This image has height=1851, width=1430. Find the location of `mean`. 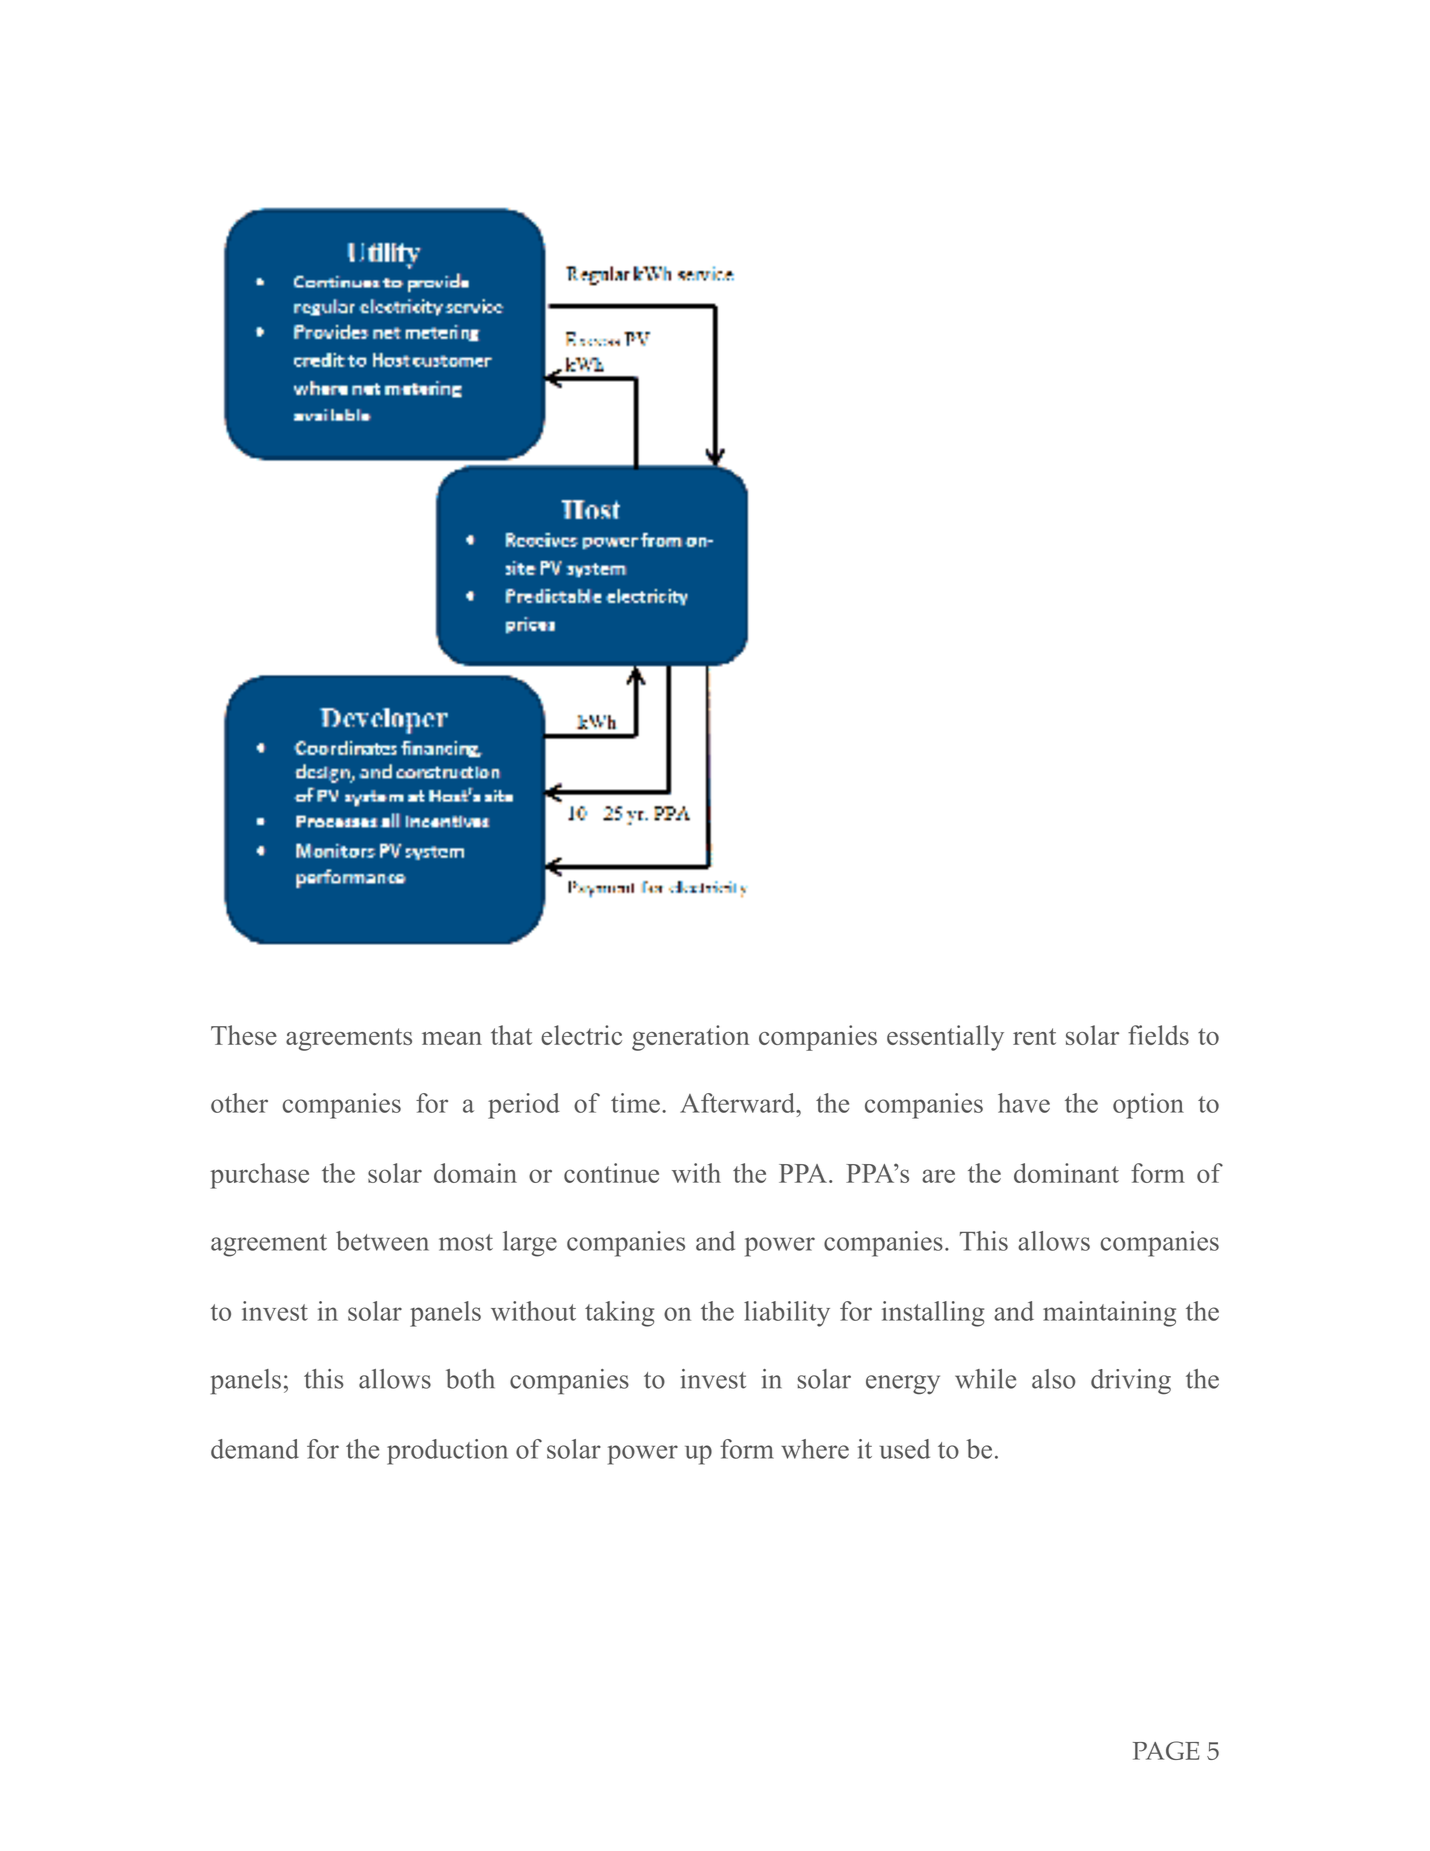

mean is located at coordinates (452, 1038).
